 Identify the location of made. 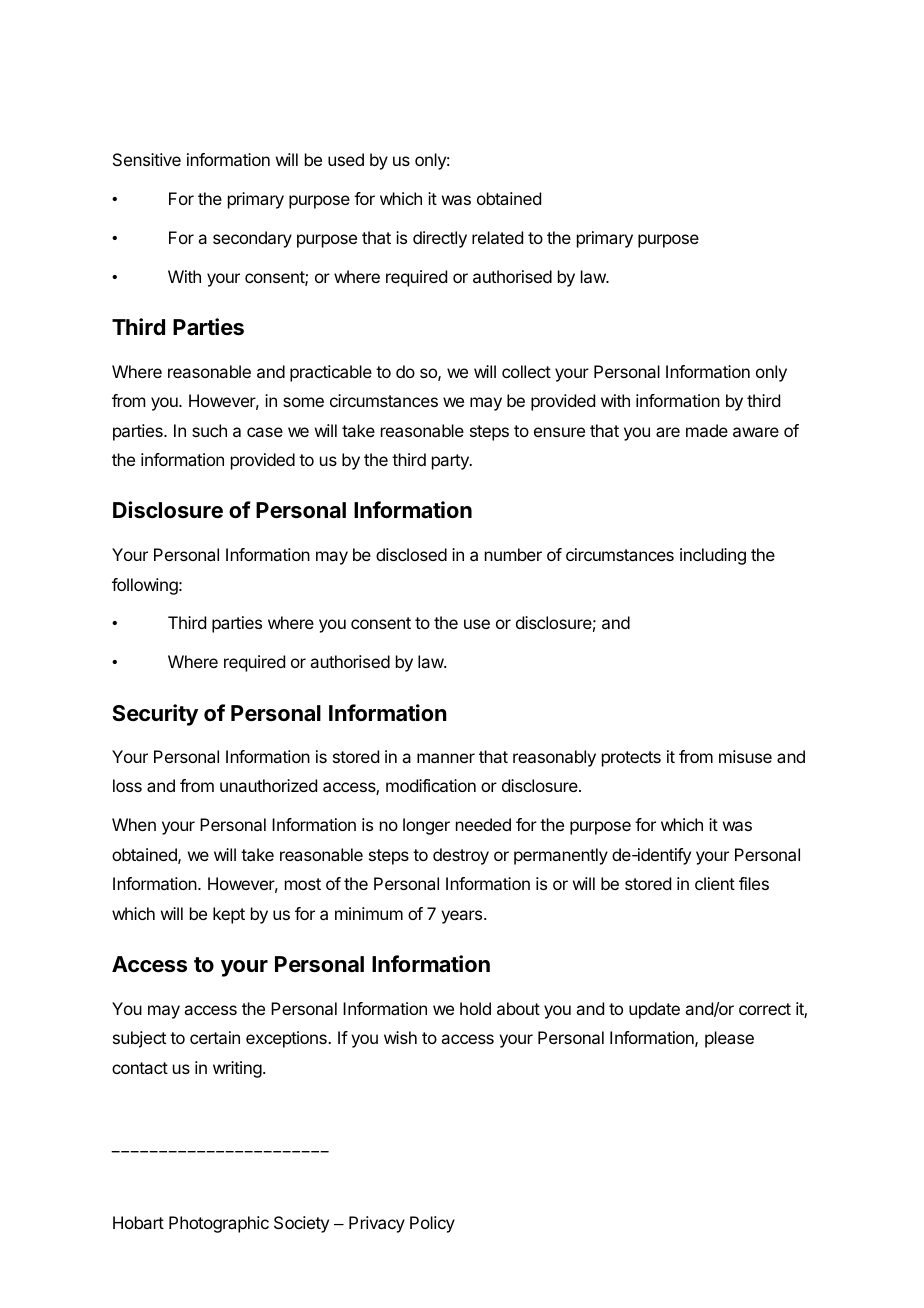
(707, 430).
